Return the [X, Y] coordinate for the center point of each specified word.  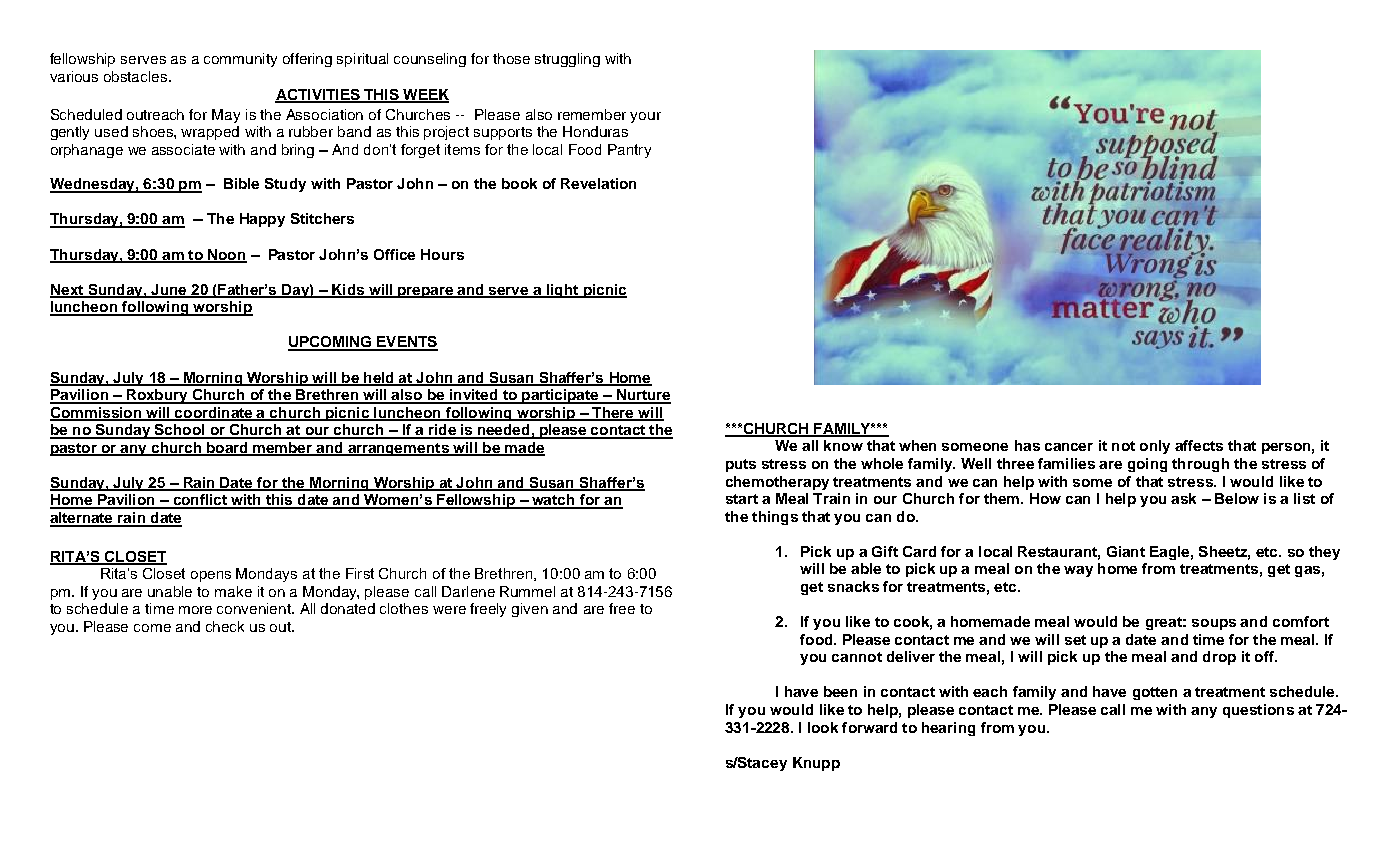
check [225, 626]
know [843, 445]
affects [1199, 445]
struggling [567, 60]
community [240, 60]
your [645, 117]
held [379, 378]
